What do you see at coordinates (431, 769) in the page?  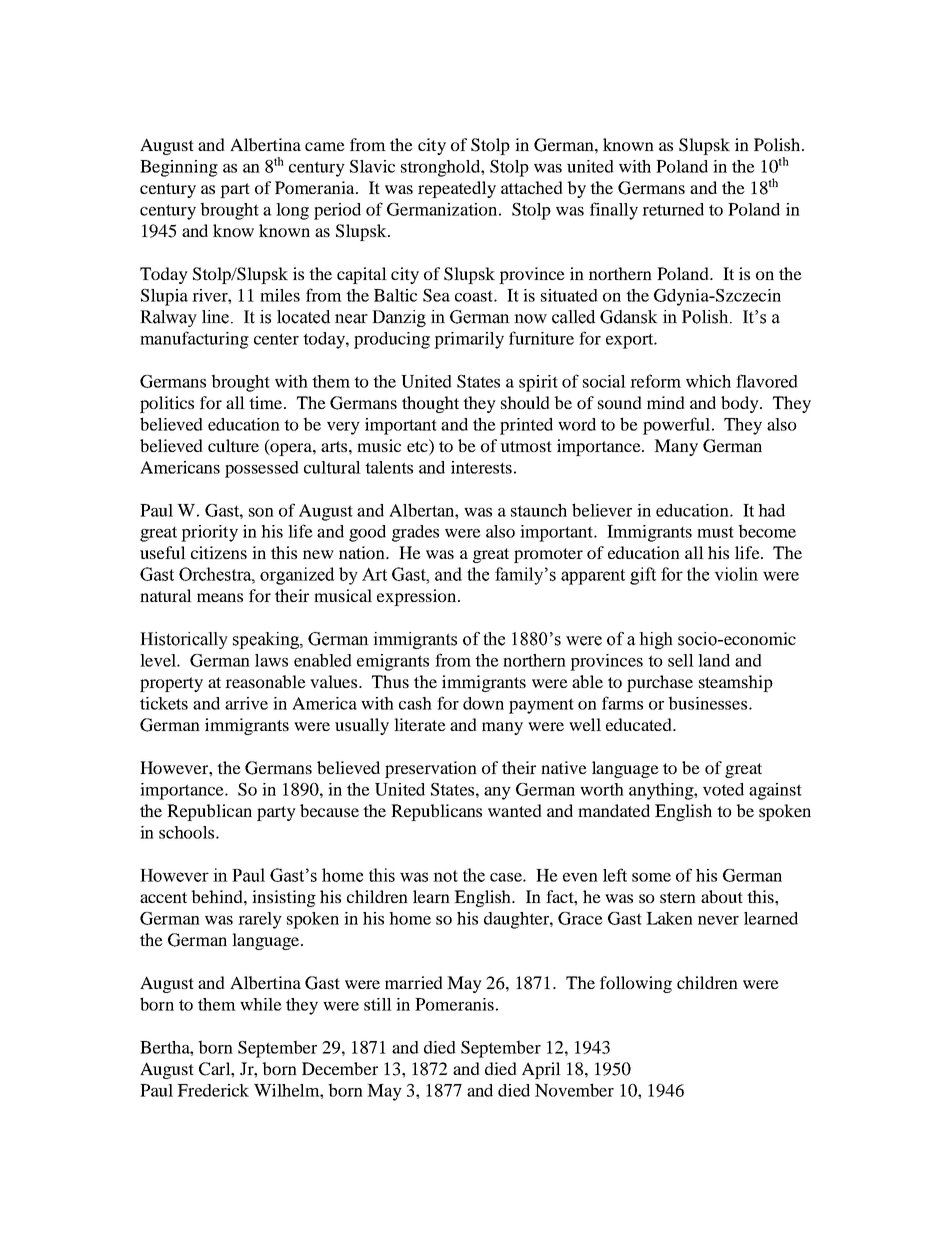 I see `preservation` at bounding box center [431, 769].
